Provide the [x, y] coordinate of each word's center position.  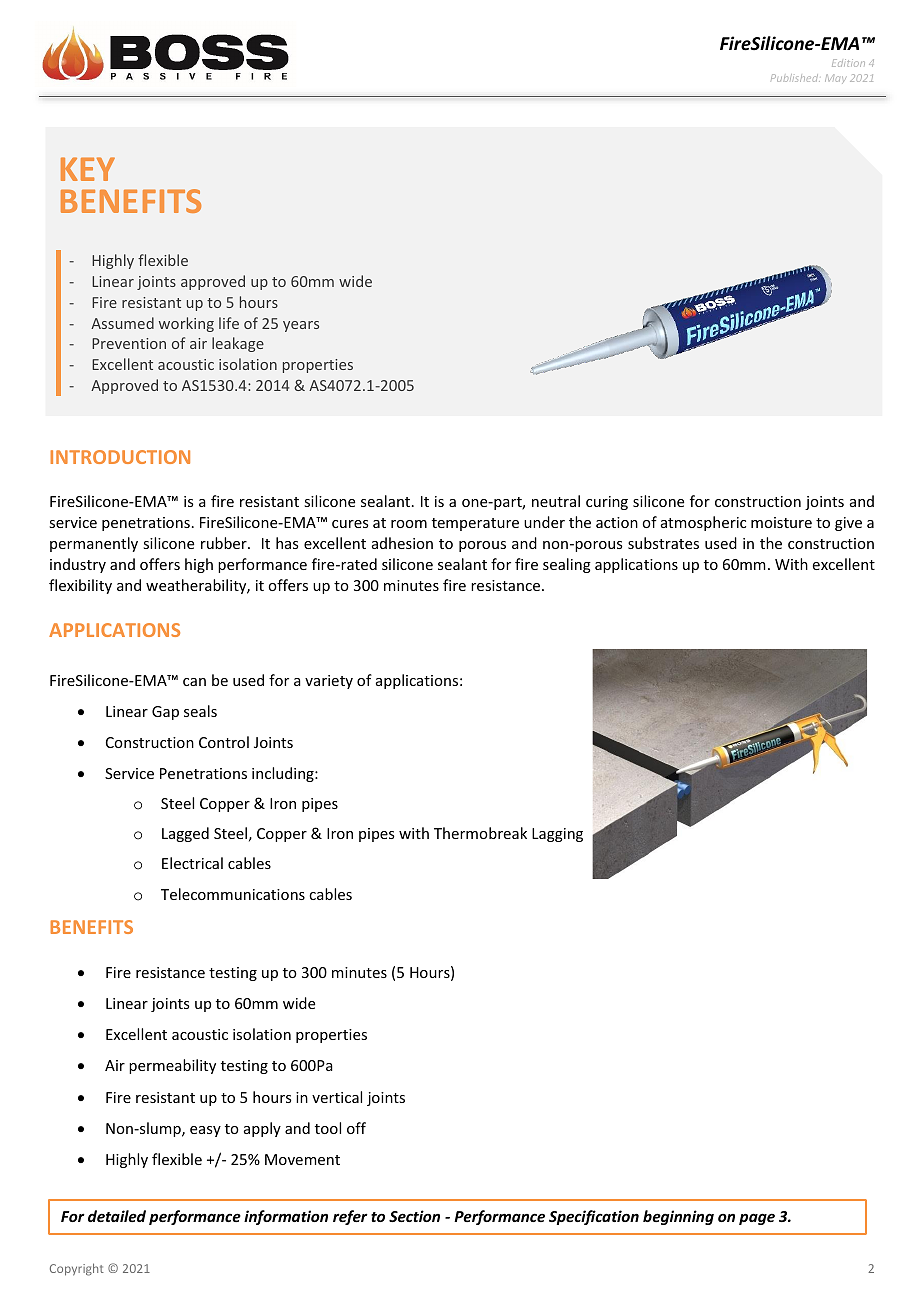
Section [414, 1216]
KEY [88, 169]
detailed [117, 1216]
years [301, 326]
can [194, 682]
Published [795, 78]
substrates [663, 543]
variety [329, 682]
